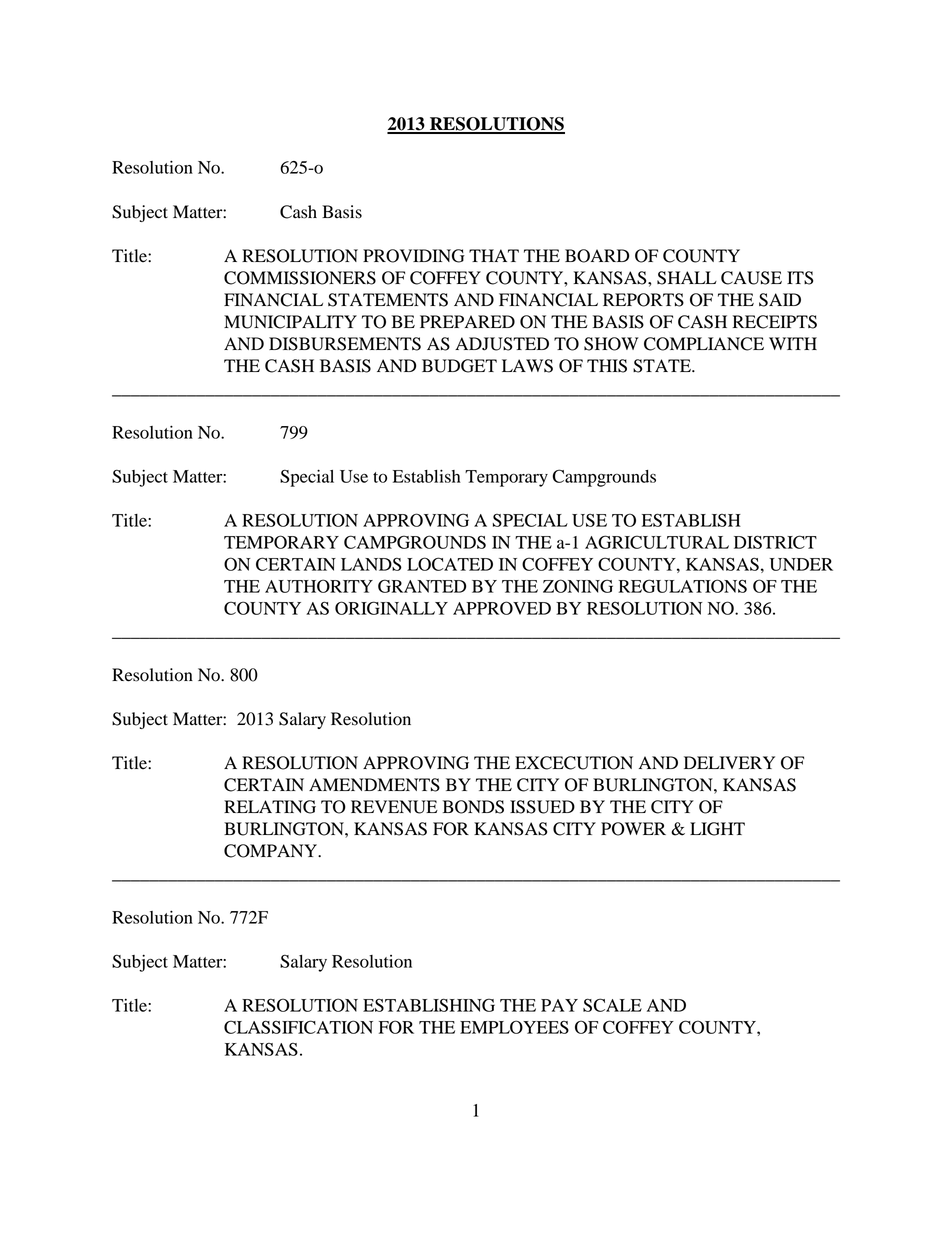 The image size is (952, 1233). What do you see at coordinates (300, 278) in the page?
I see `COMMISSIONERS` at bounding box center [300, 278].
